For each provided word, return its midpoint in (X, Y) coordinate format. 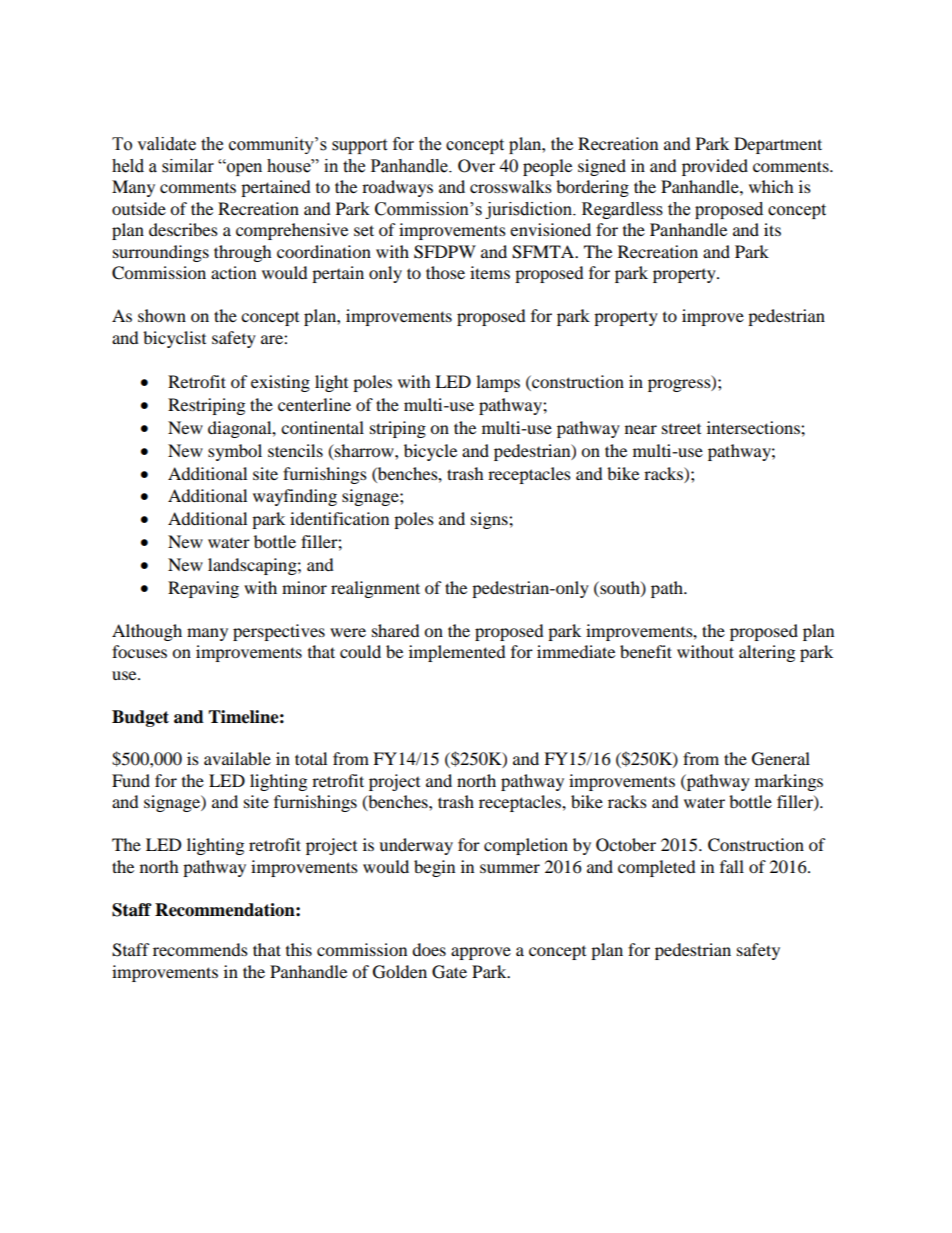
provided (715, 167)
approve (481, 953)
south (620, 588)
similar (188, 166)
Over (476, 166)
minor (304, 587)
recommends (200, 949)
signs (490, 520)
